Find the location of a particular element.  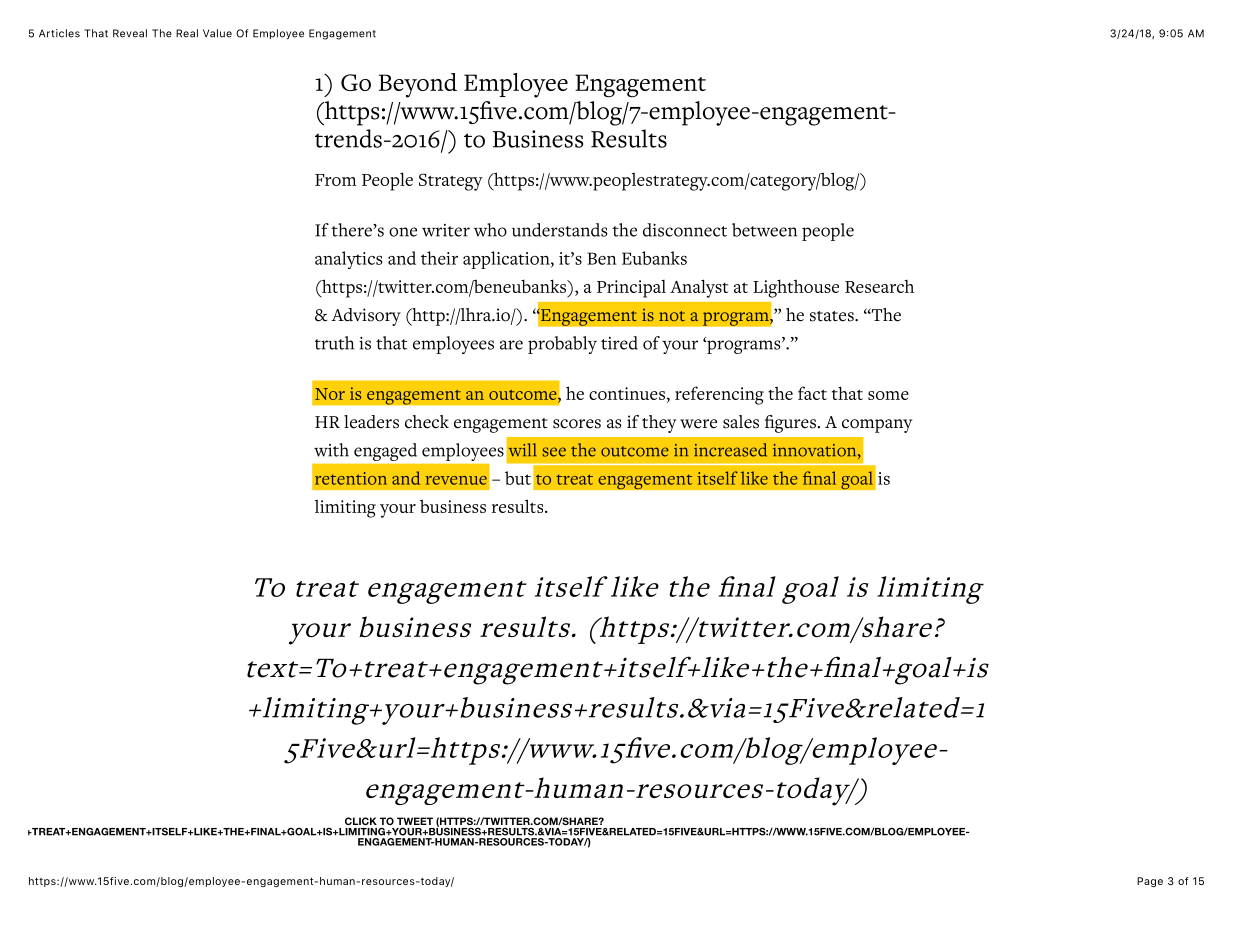

between is located at coordinates (764, 230).
